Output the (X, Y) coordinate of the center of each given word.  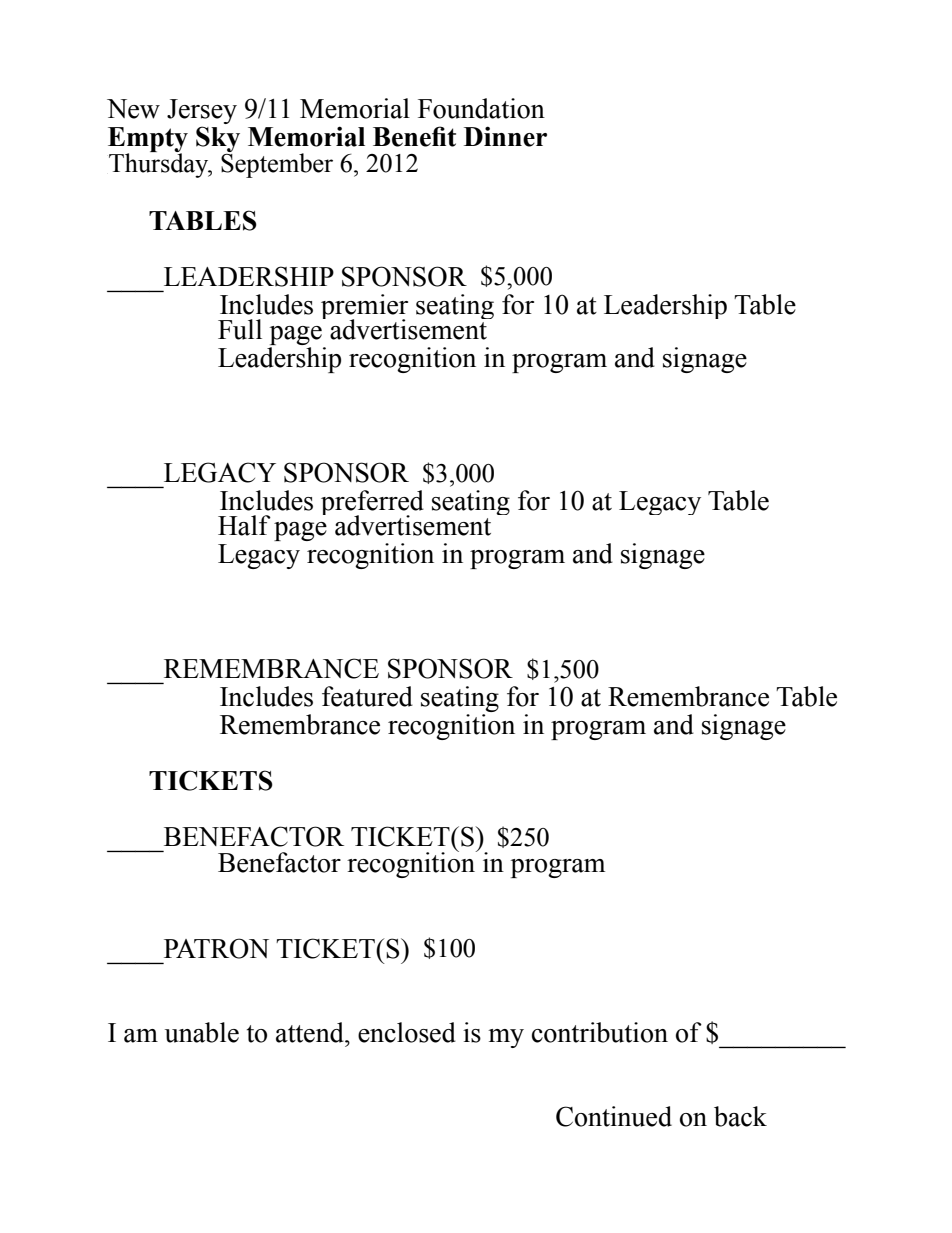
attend (311, 1032)
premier (364, 308)
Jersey (202, 111)
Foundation (481, 108)
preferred (372, 504)
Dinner (505, 136)
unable (202, 1032)
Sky (218, 139)
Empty (148, 140)
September (277, 165)
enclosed (407, 1032)
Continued (614, 1116)
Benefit (414, 136)
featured (367, 696)
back (740, 1116)
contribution (600, 1032)
